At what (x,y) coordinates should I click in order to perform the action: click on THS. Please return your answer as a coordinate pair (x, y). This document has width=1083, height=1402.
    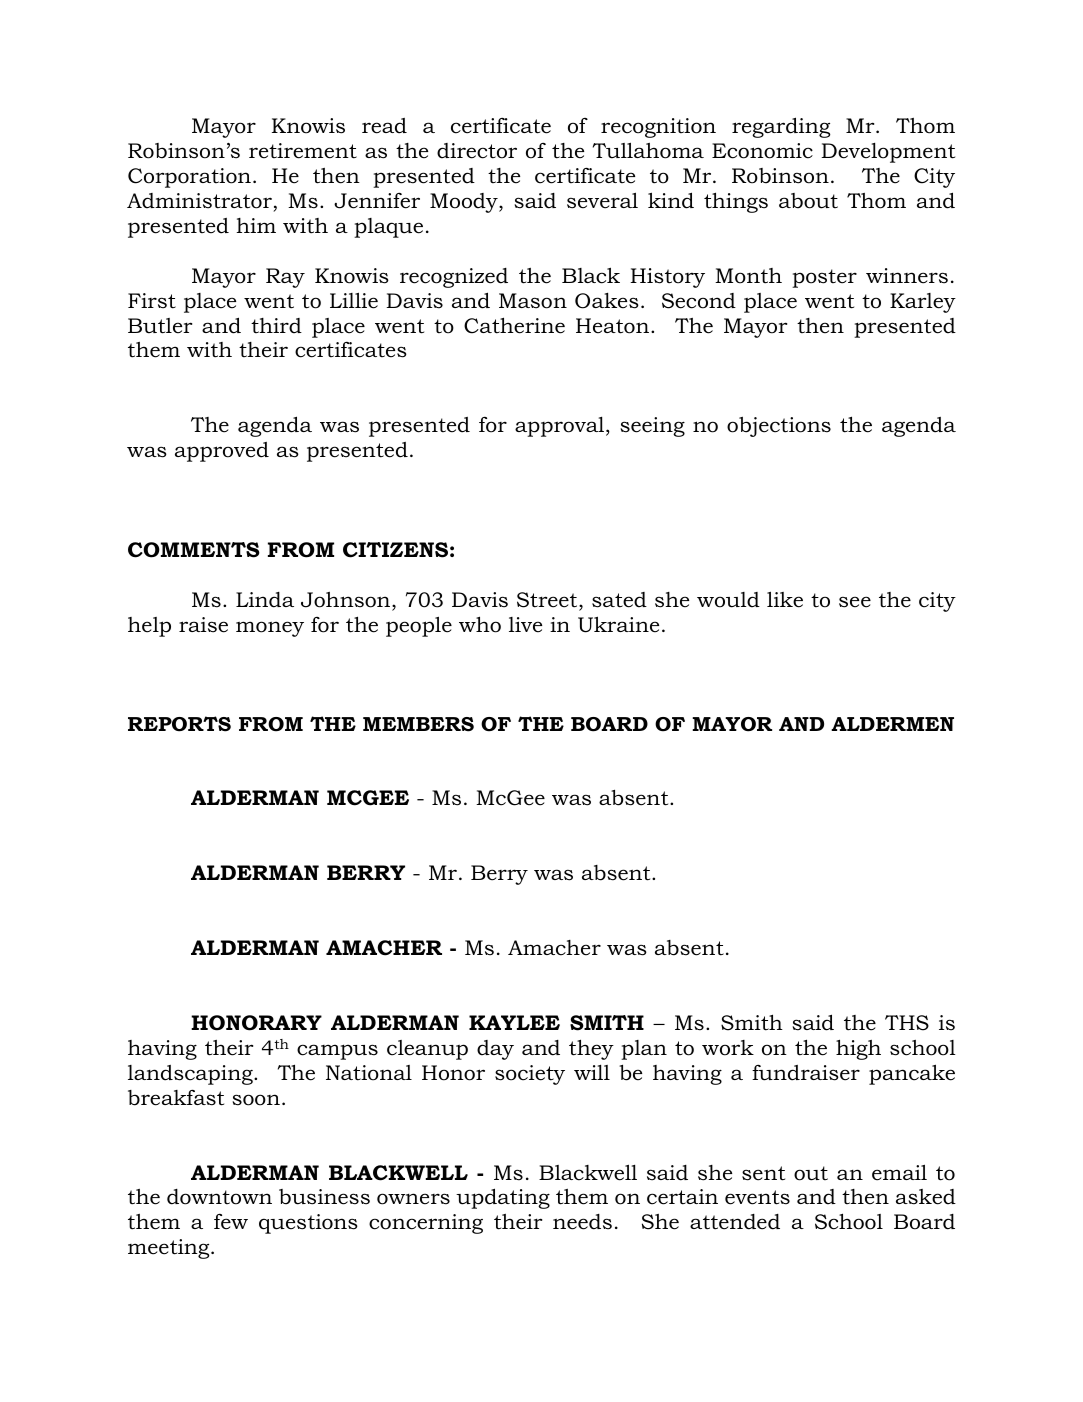
    Looking at the image, I should click on (907, 1023).
